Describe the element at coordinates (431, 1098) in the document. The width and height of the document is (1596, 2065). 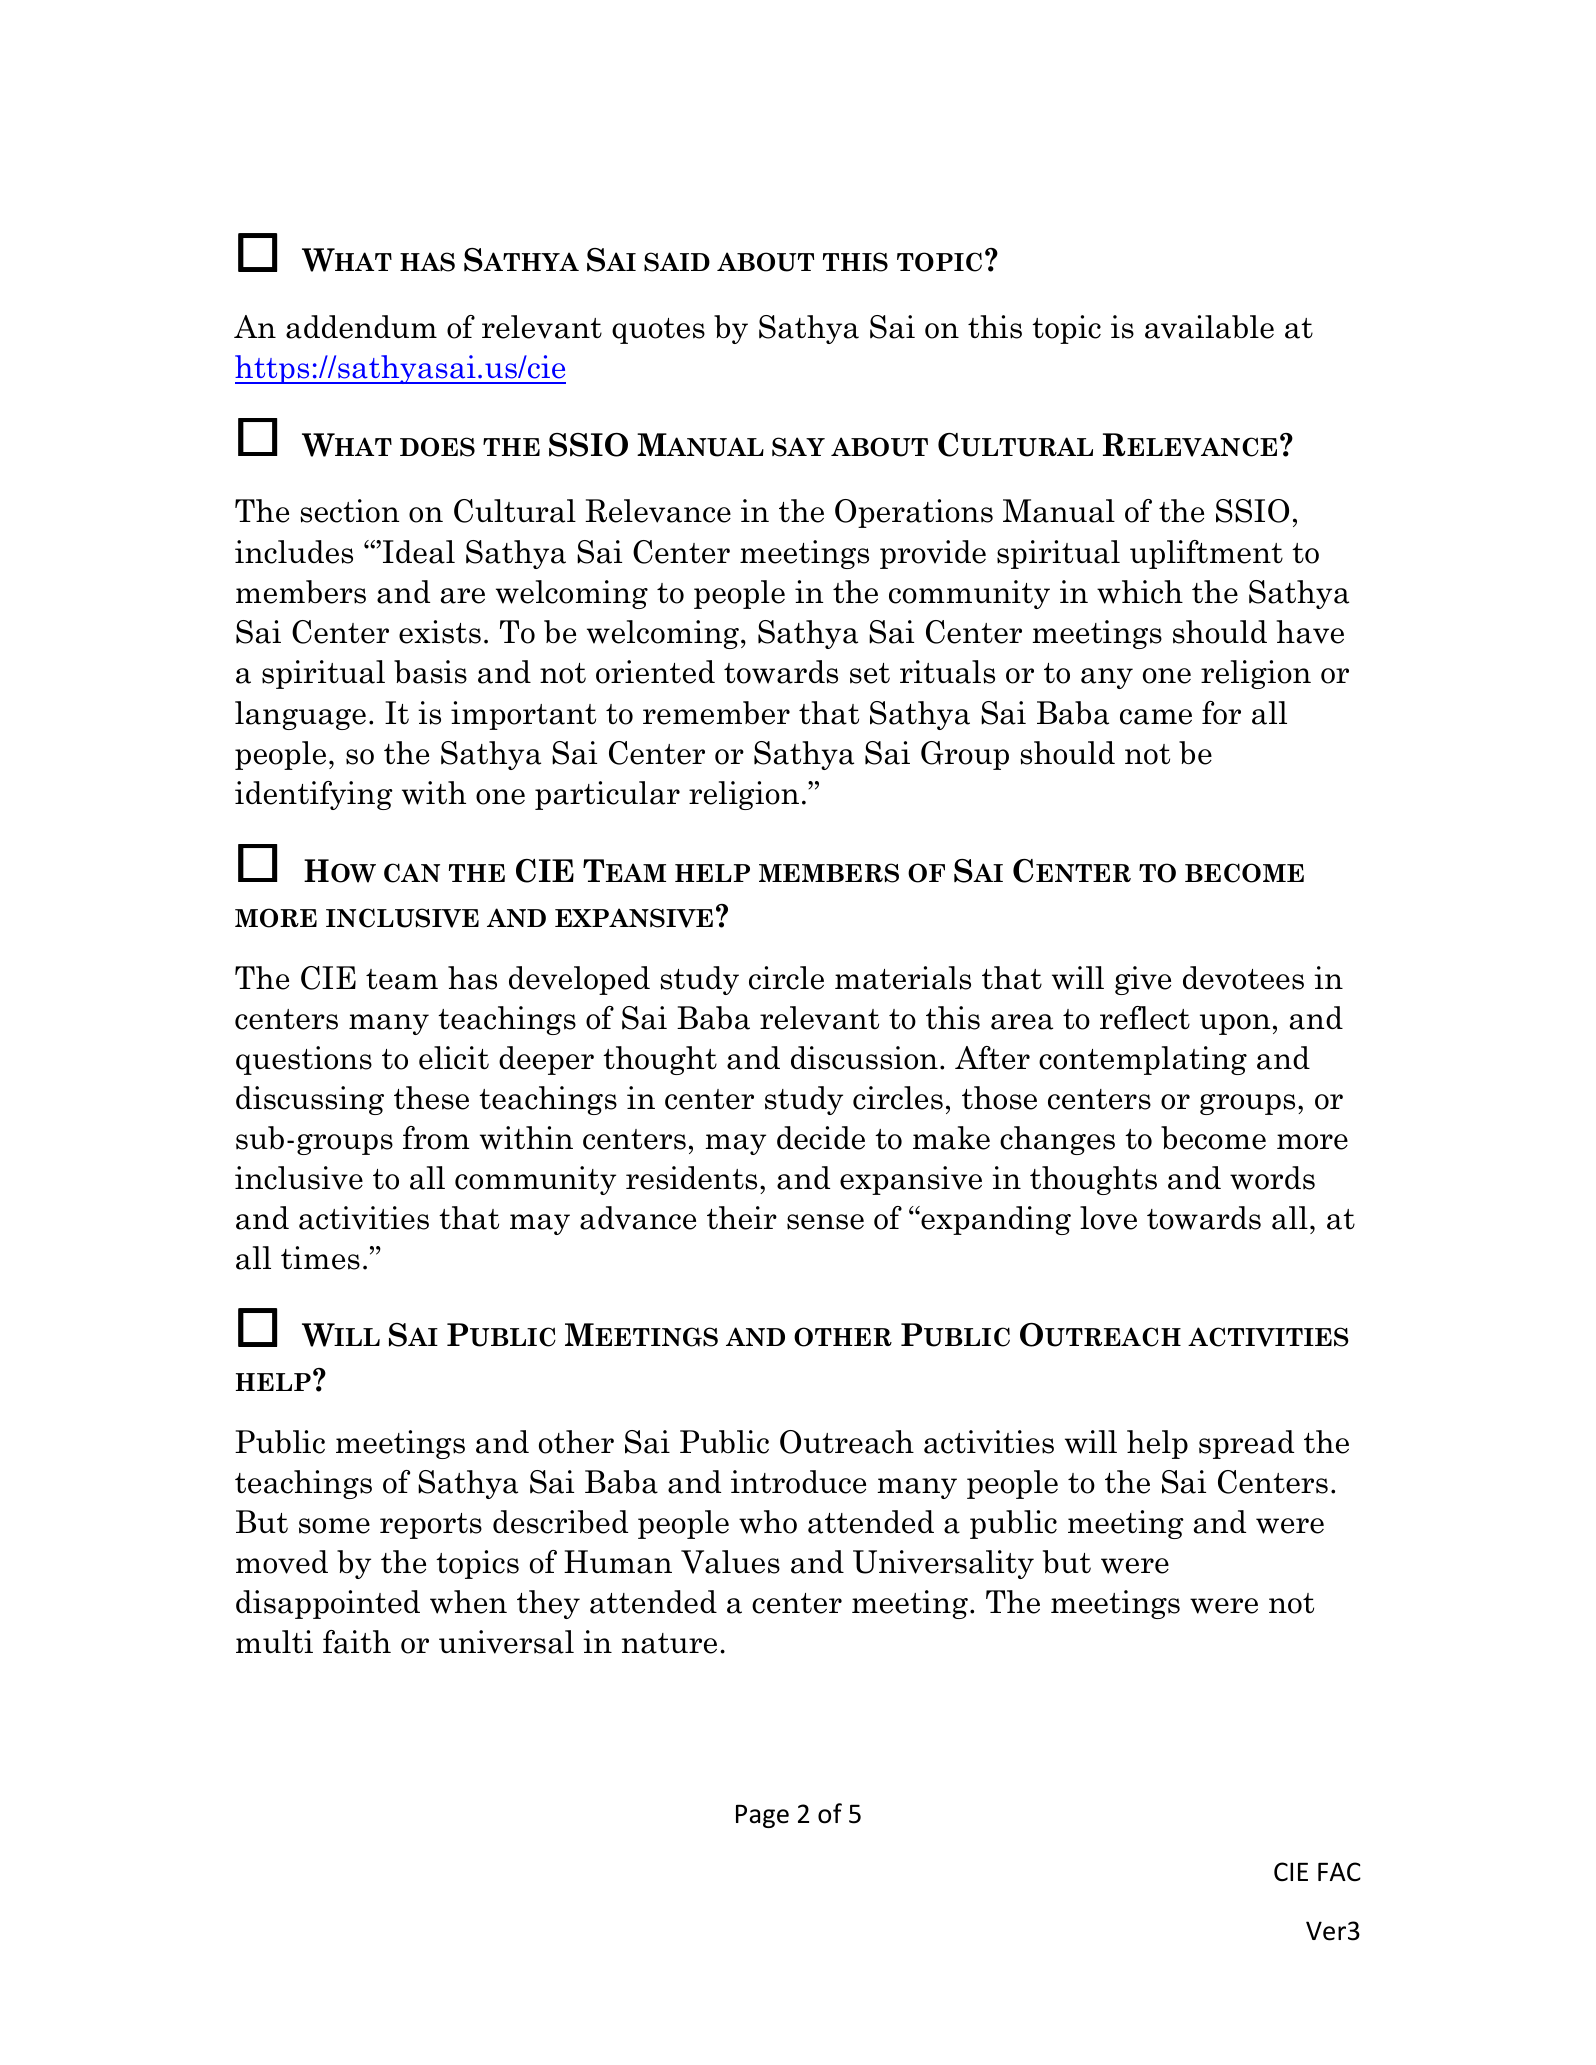
I see `these` at that location.
